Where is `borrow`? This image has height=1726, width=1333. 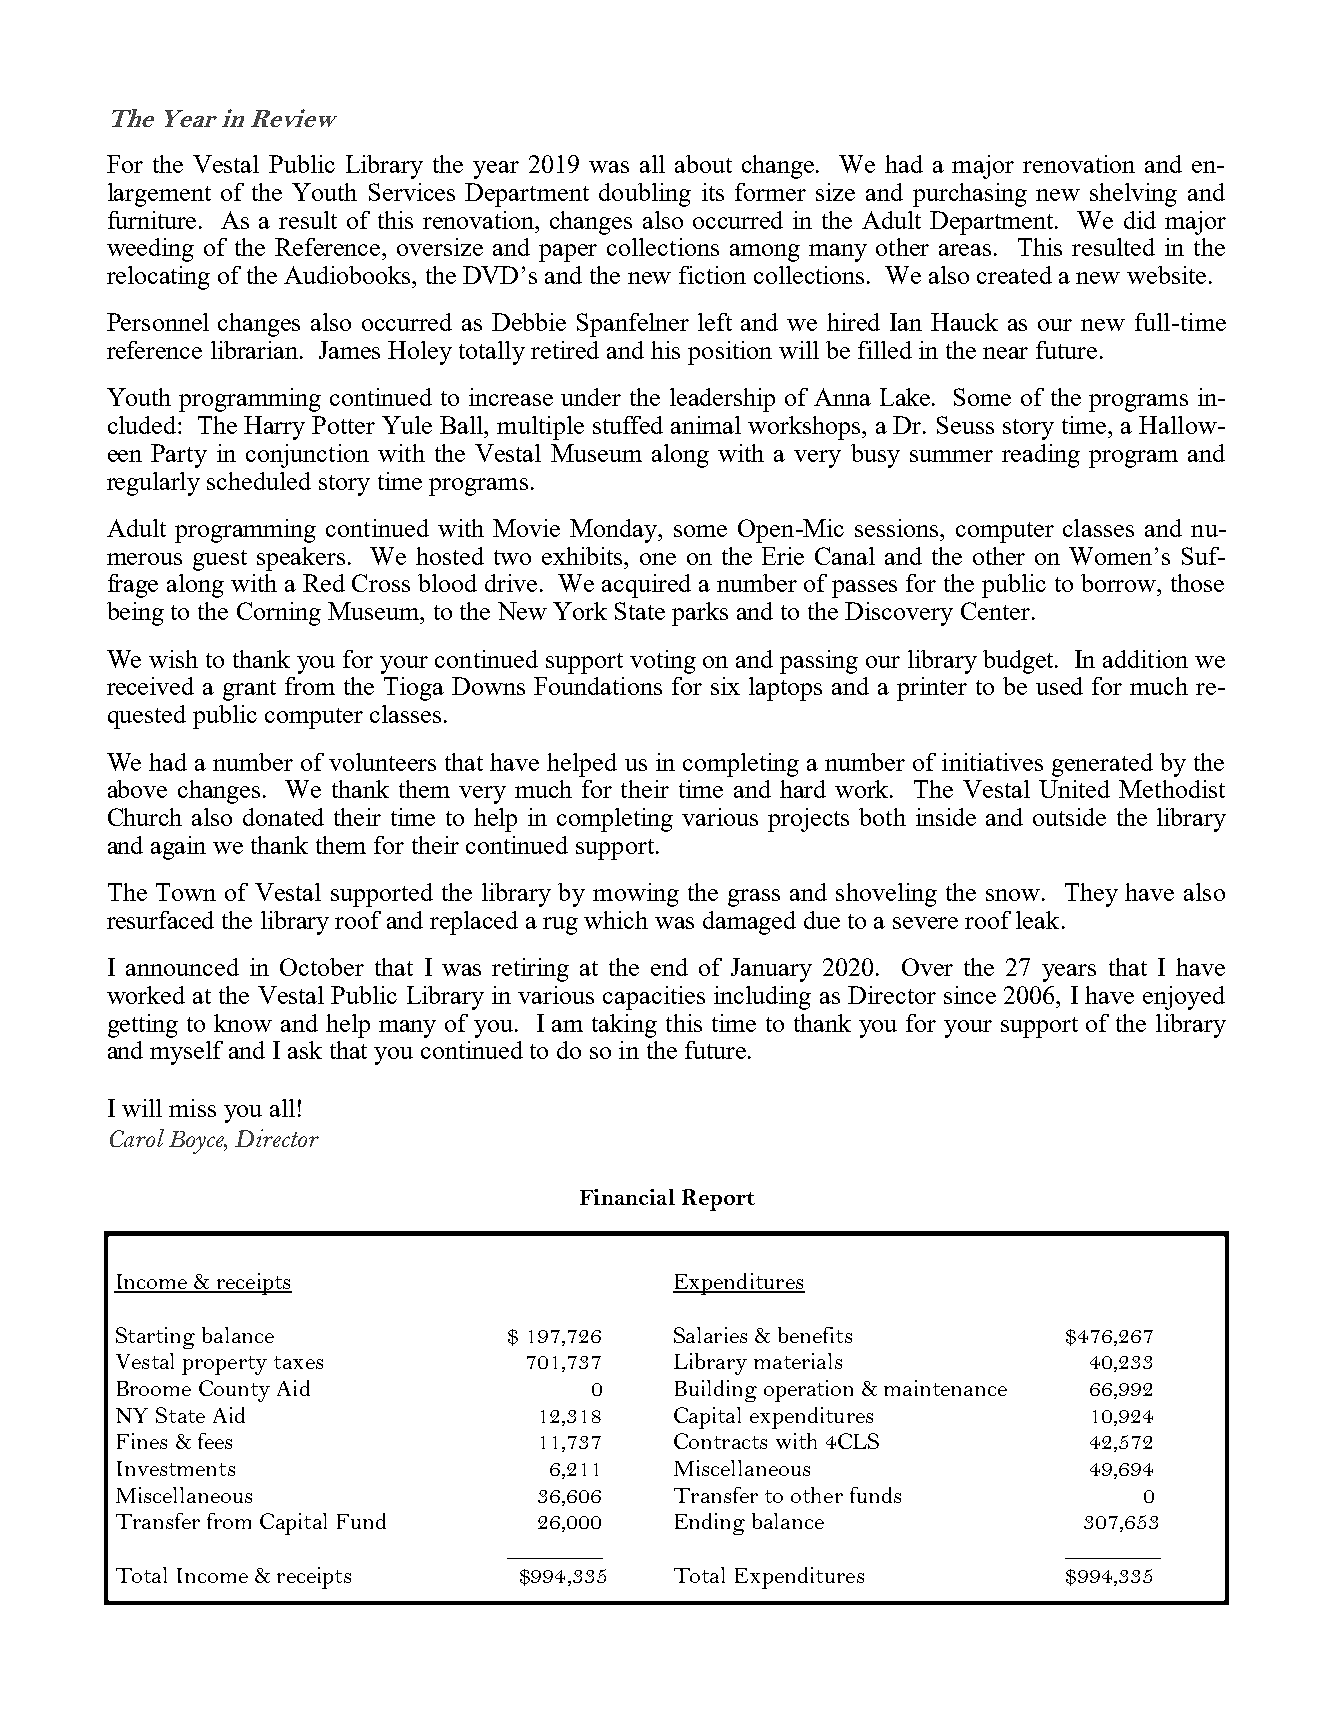
borrow is located at coordinates (1120, 583).
